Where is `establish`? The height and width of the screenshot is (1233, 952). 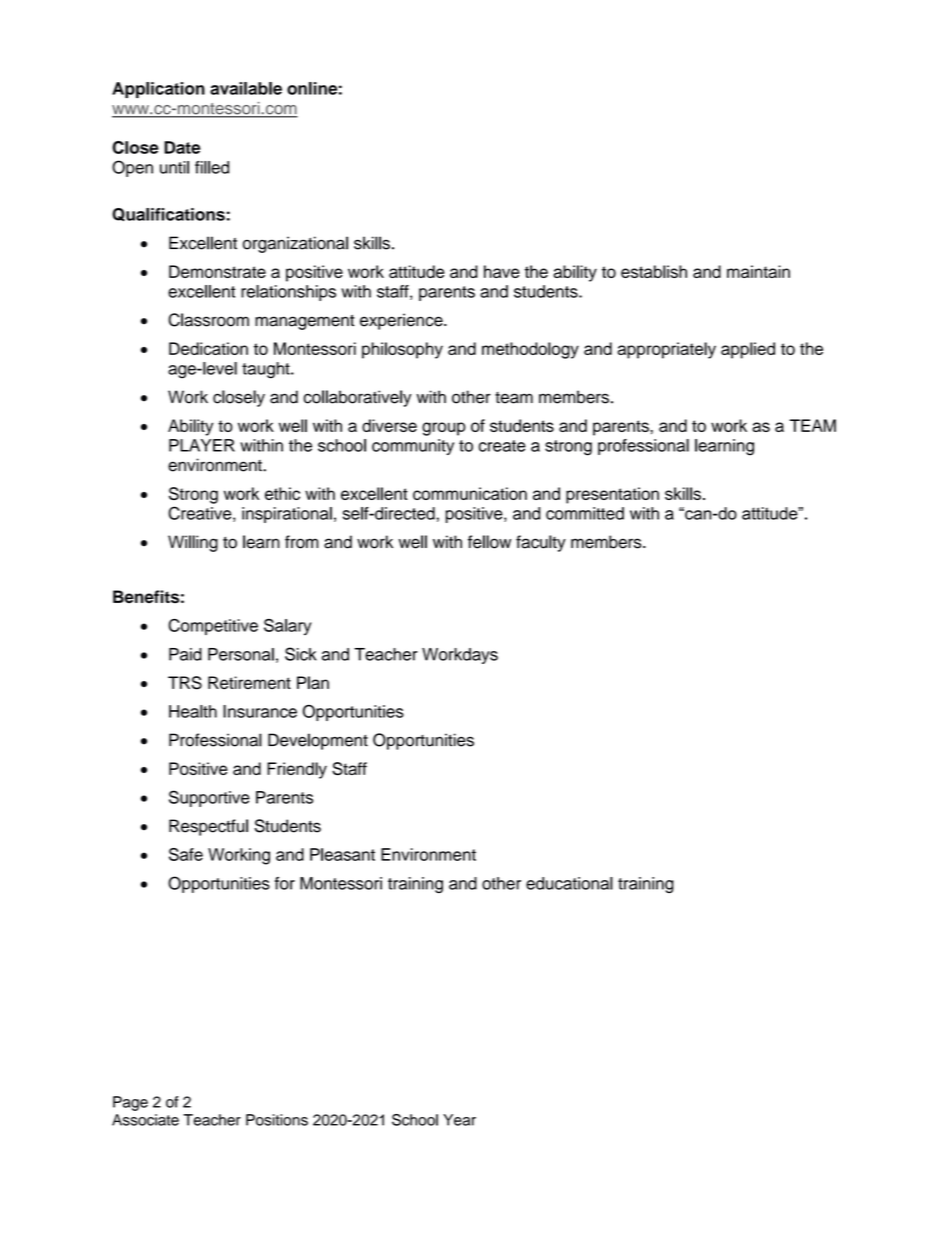 establish is located at coordinates (654, 271).
